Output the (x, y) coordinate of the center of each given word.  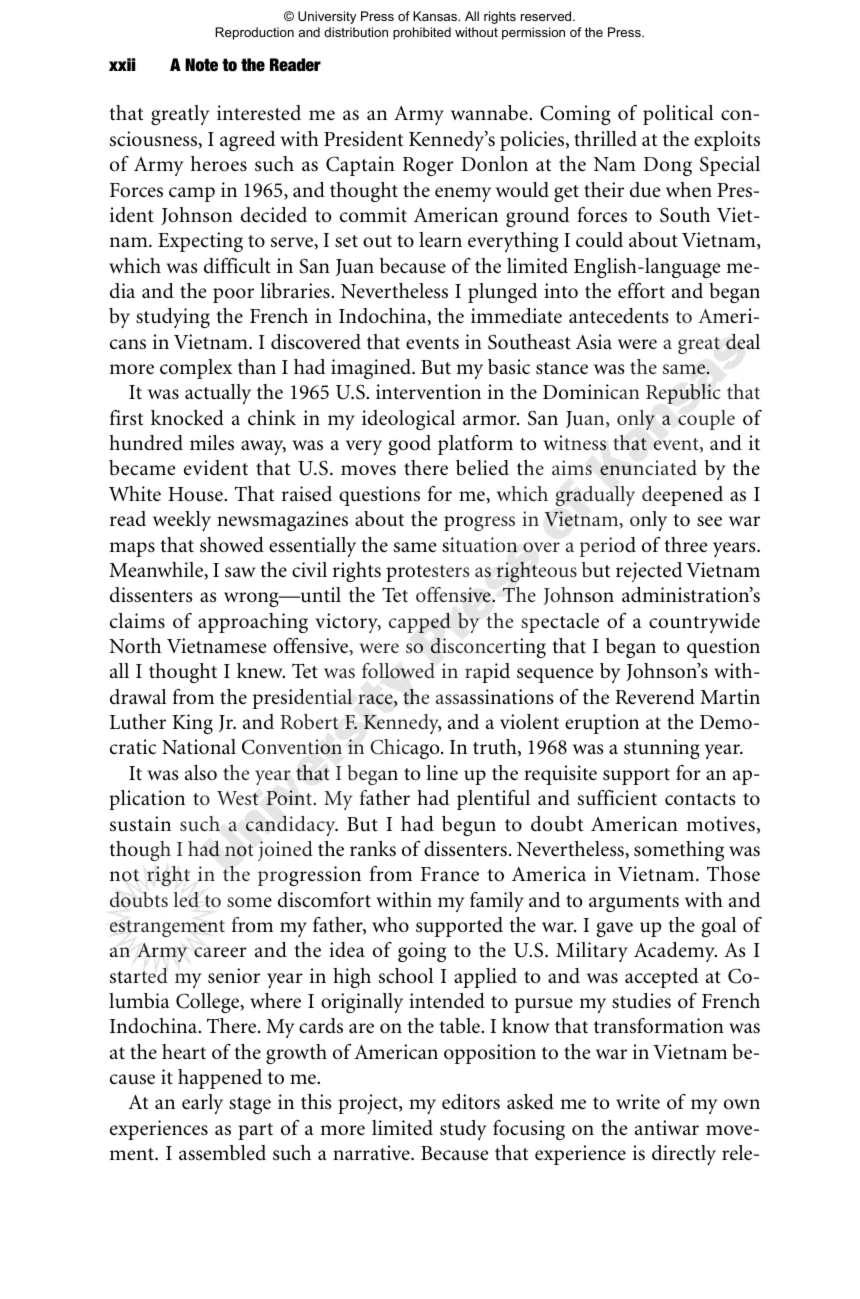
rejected (649, 572)
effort (641, 291)
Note (201, 65)
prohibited (422, 33)
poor (233, 295)
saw (240, 572)
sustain (140, 824)
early (202, 1104)
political (678, 115)
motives (720, 824)
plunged (502, 293)
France (450, 874)
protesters (427, 573)
